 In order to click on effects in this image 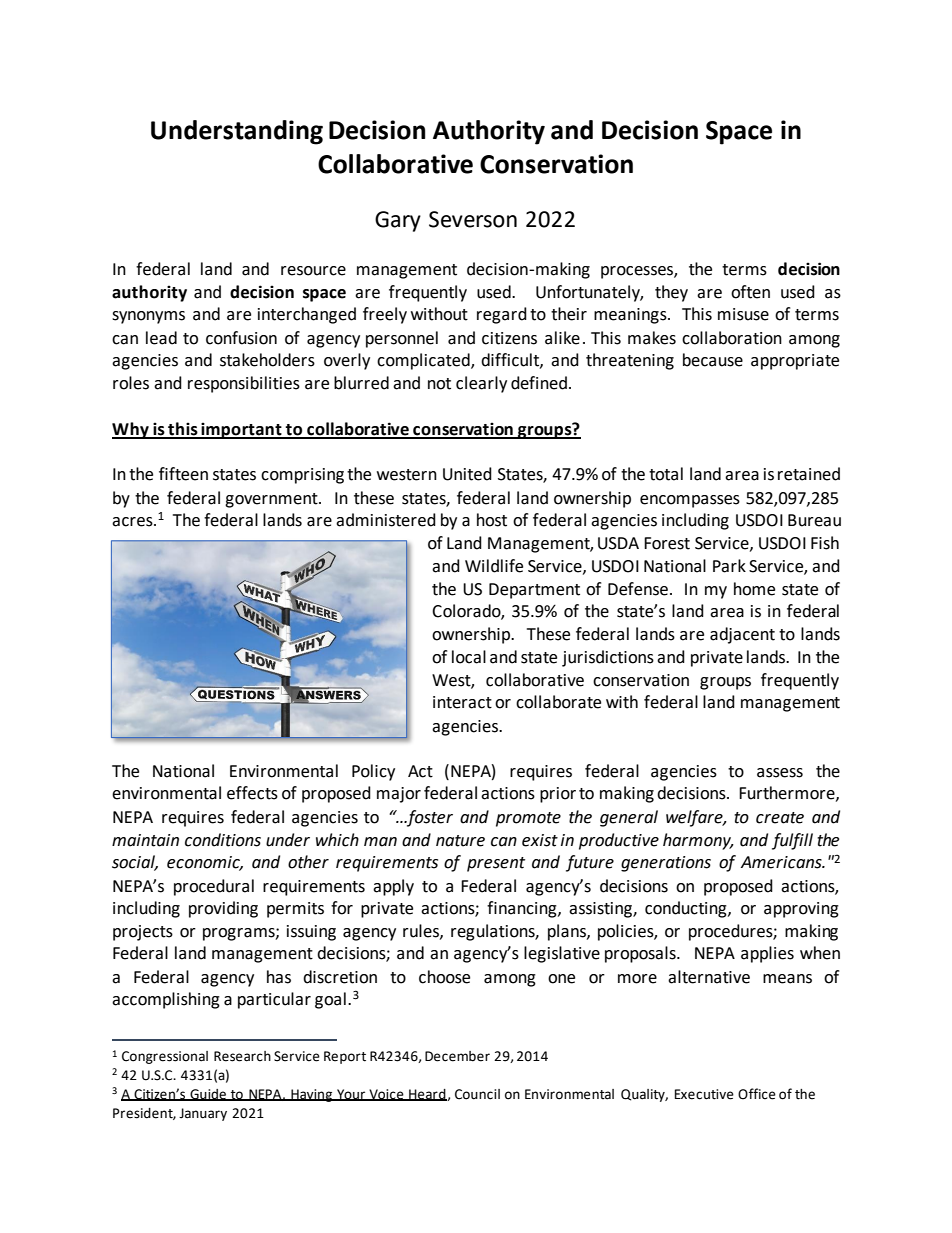, I will do `click(252, 793)`.
